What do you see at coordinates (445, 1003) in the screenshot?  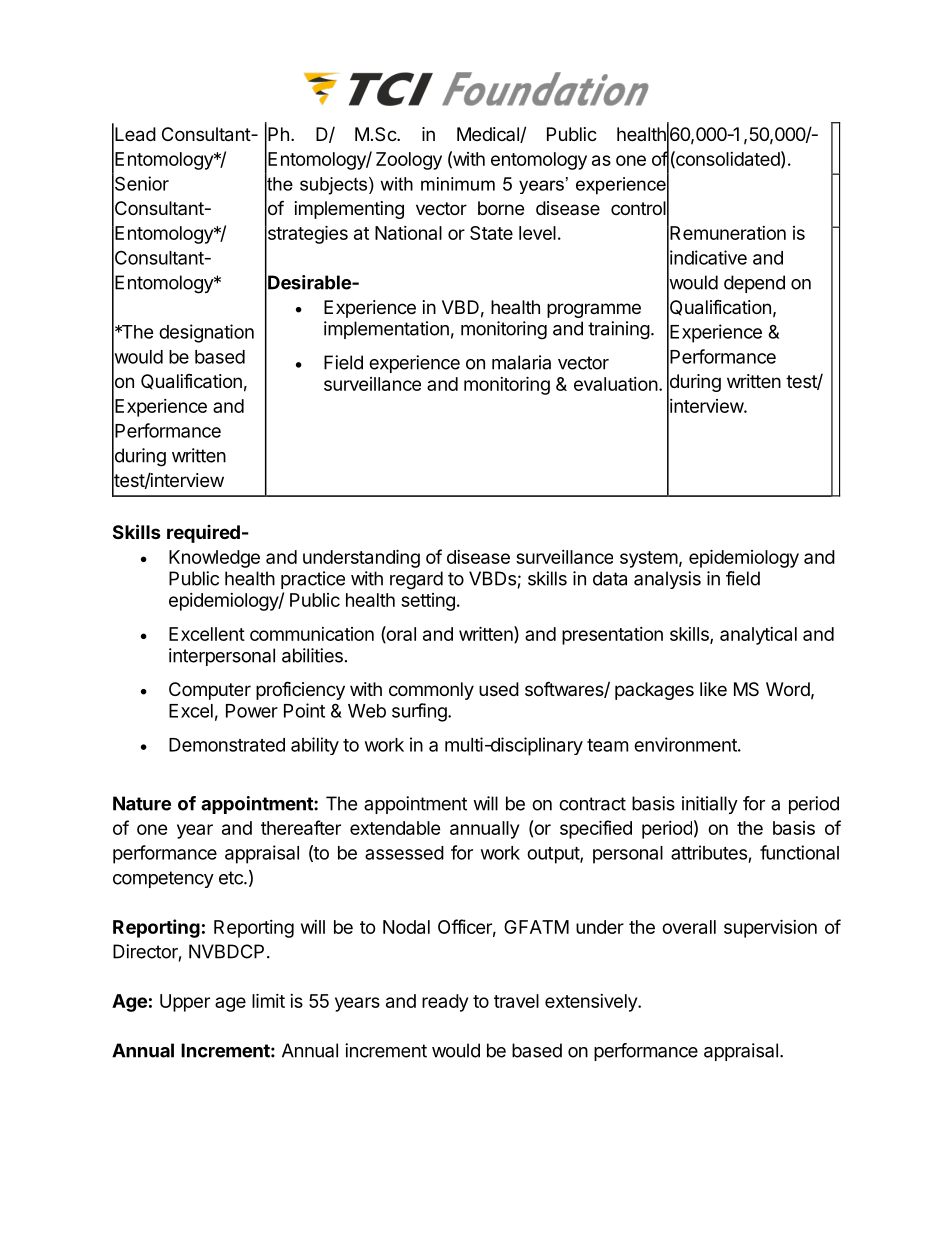 I see `ready` at bounding box center [445, 1003].
